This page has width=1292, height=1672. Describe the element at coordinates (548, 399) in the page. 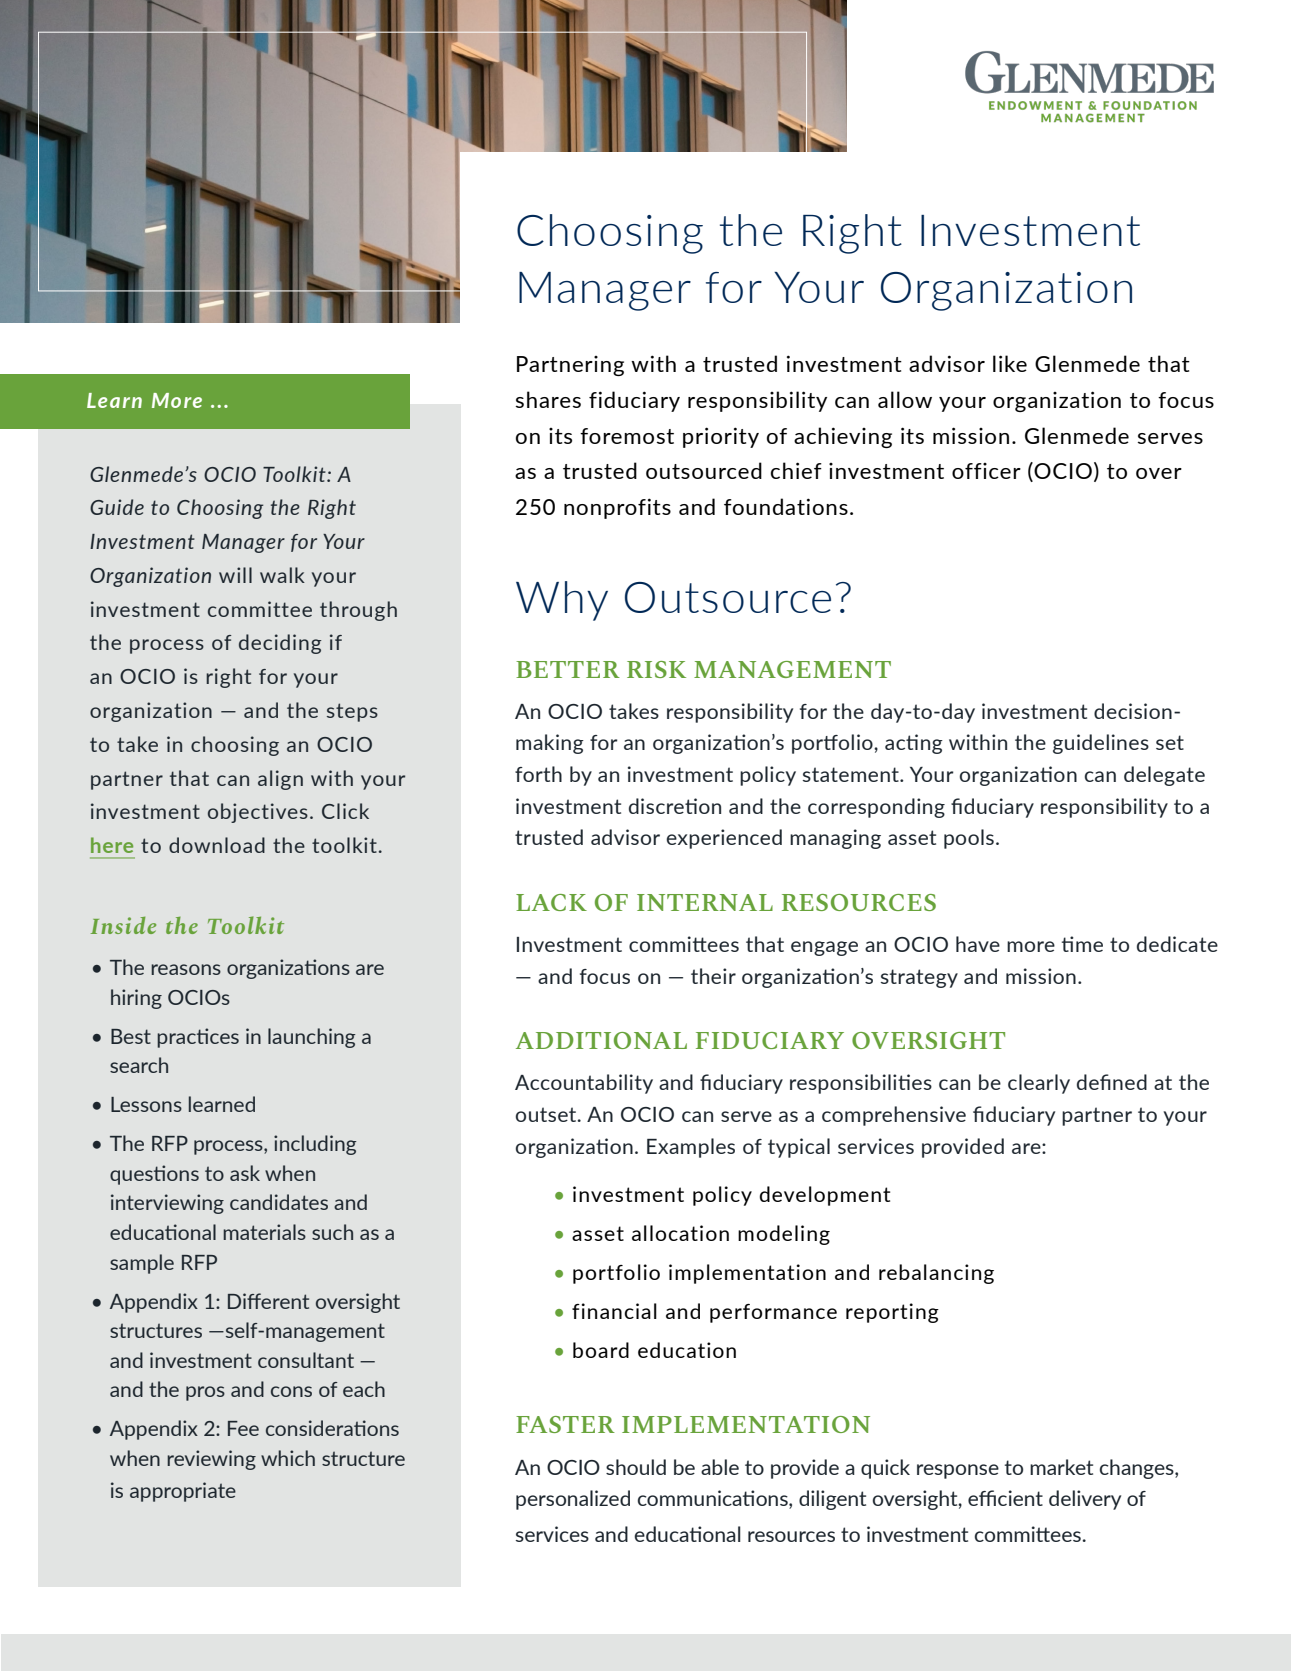

I see `shares` at that location.
